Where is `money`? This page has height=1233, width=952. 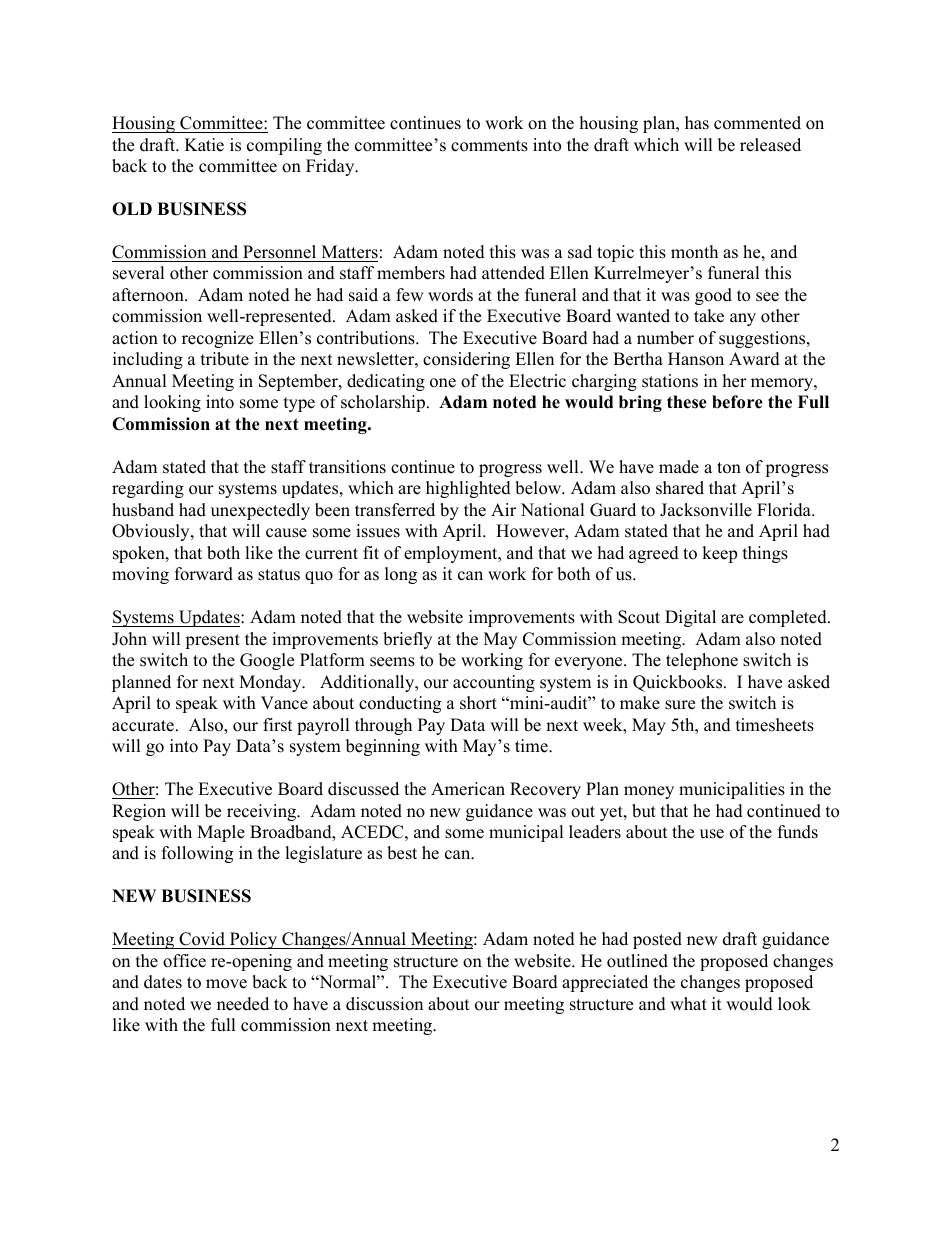 money is located at coordinates (649, 792).
